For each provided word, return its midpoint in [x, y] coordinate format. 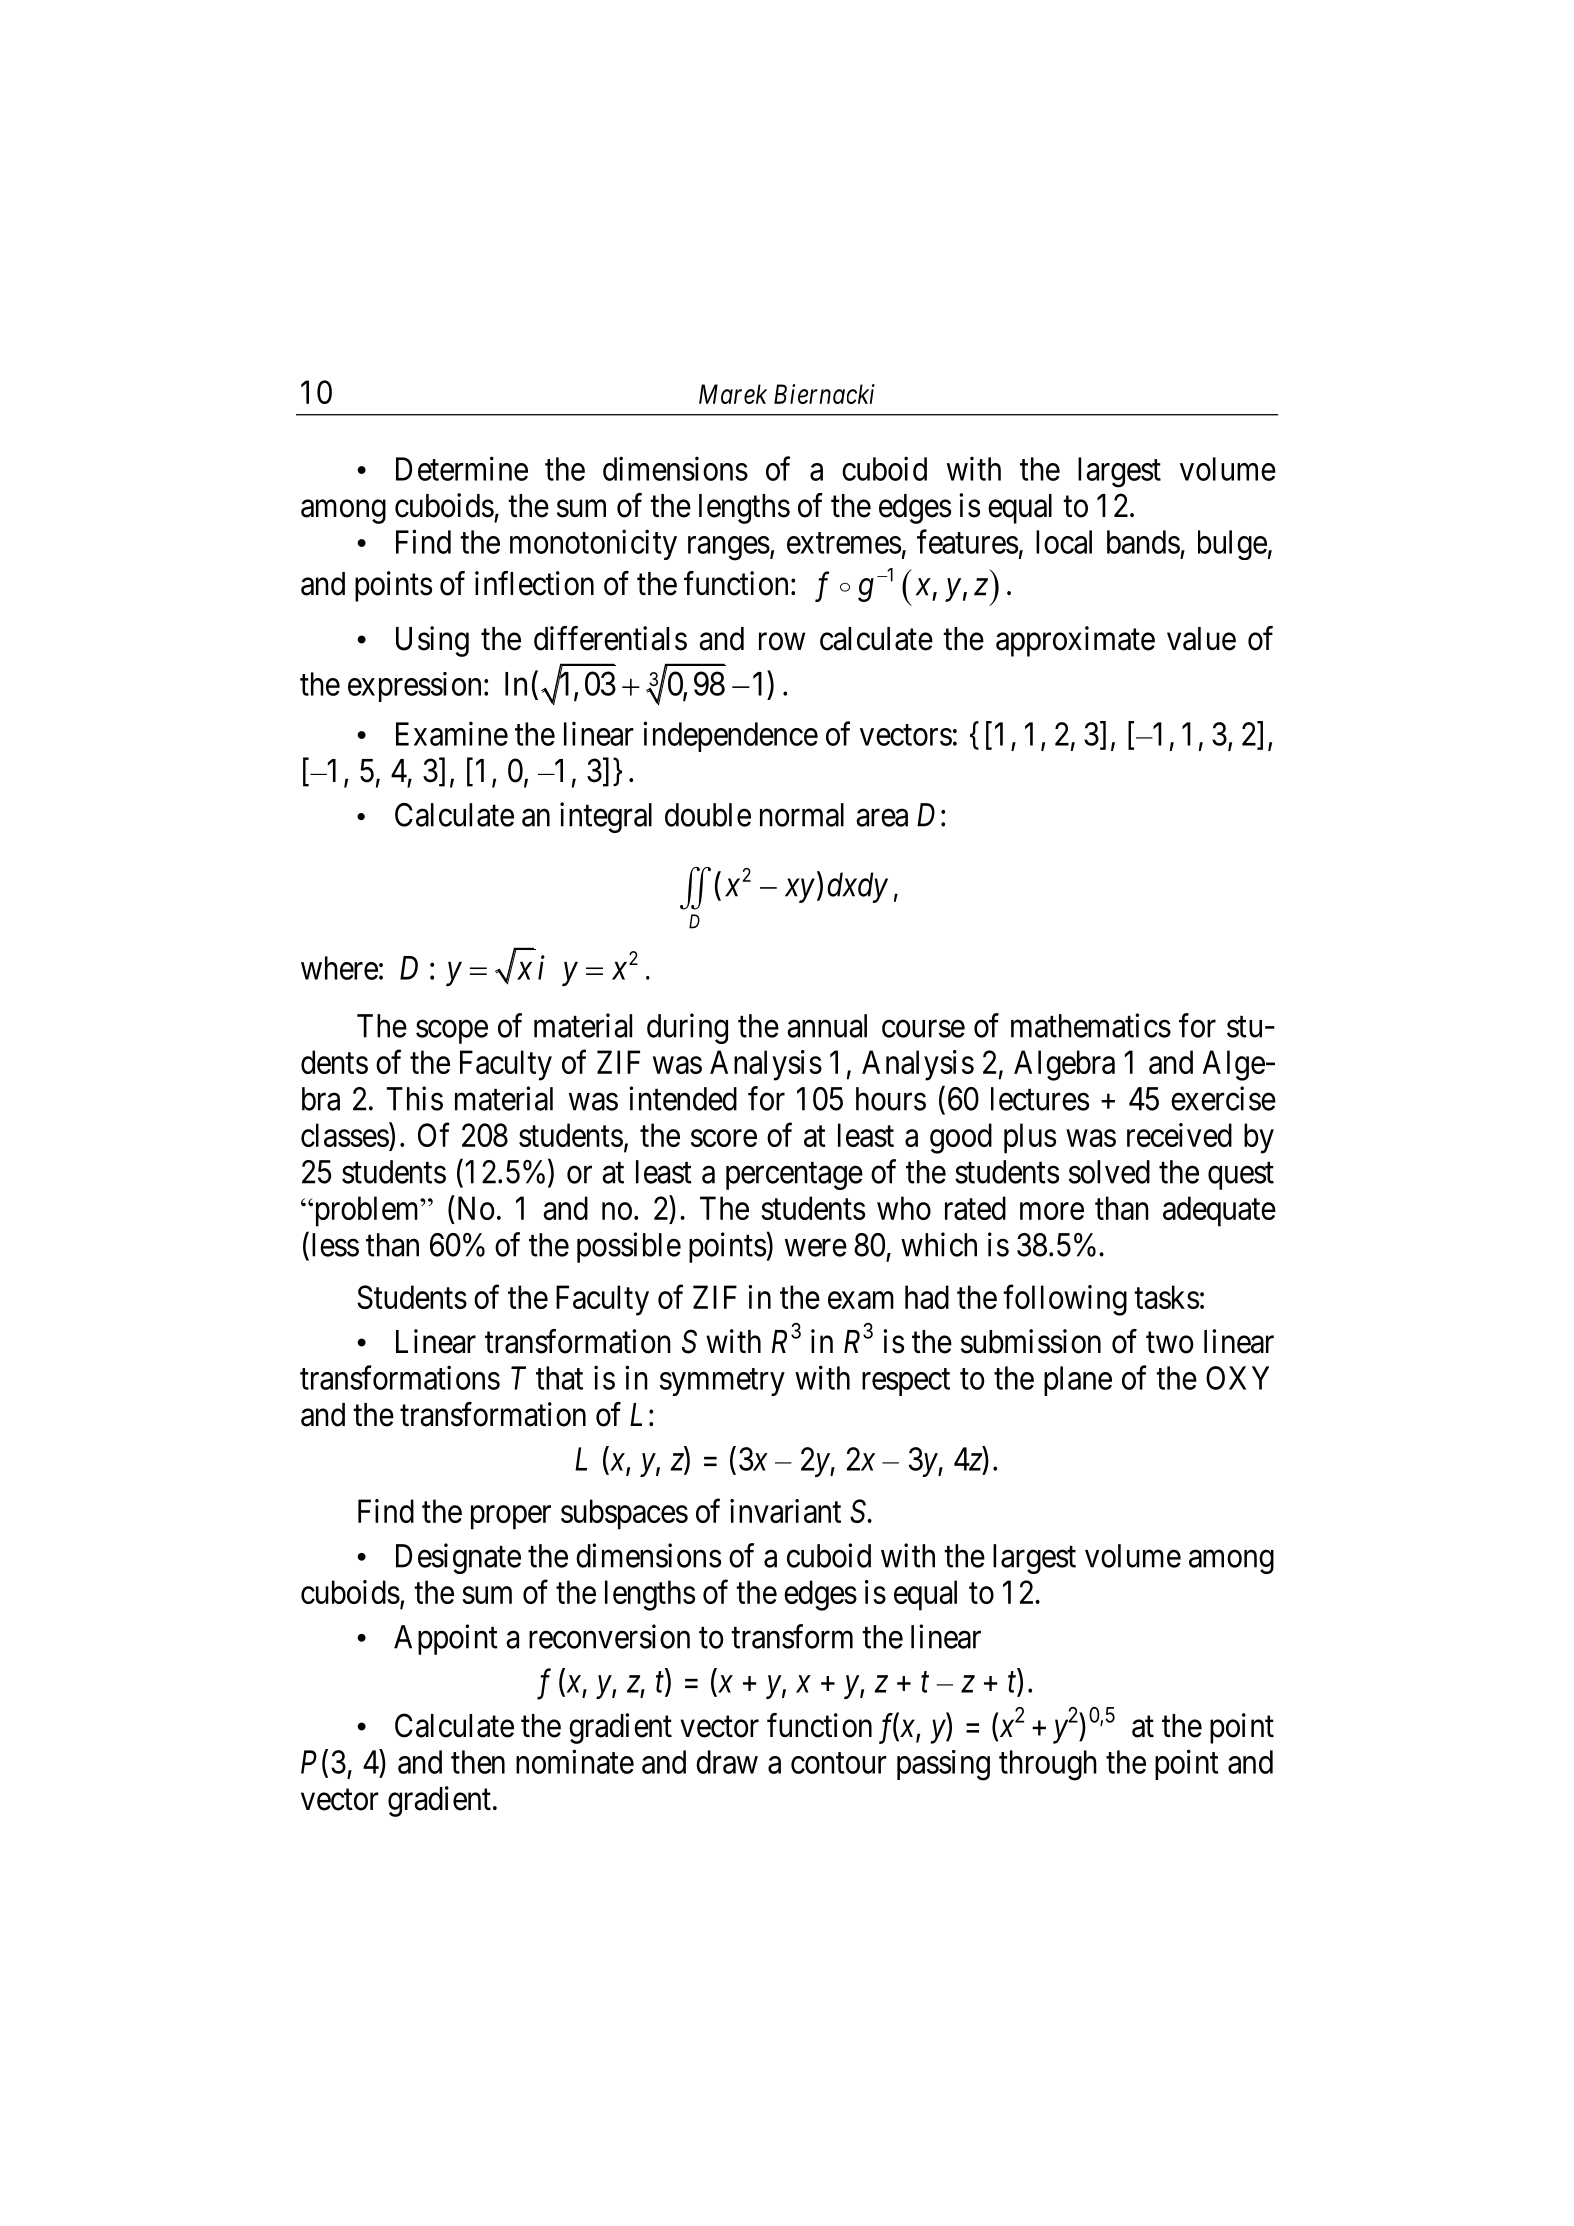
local [1064, 542]
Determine [462, 468]
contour [839, 1763]
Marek [733, 394]
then [478, 1762]
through [1048, 1765]
